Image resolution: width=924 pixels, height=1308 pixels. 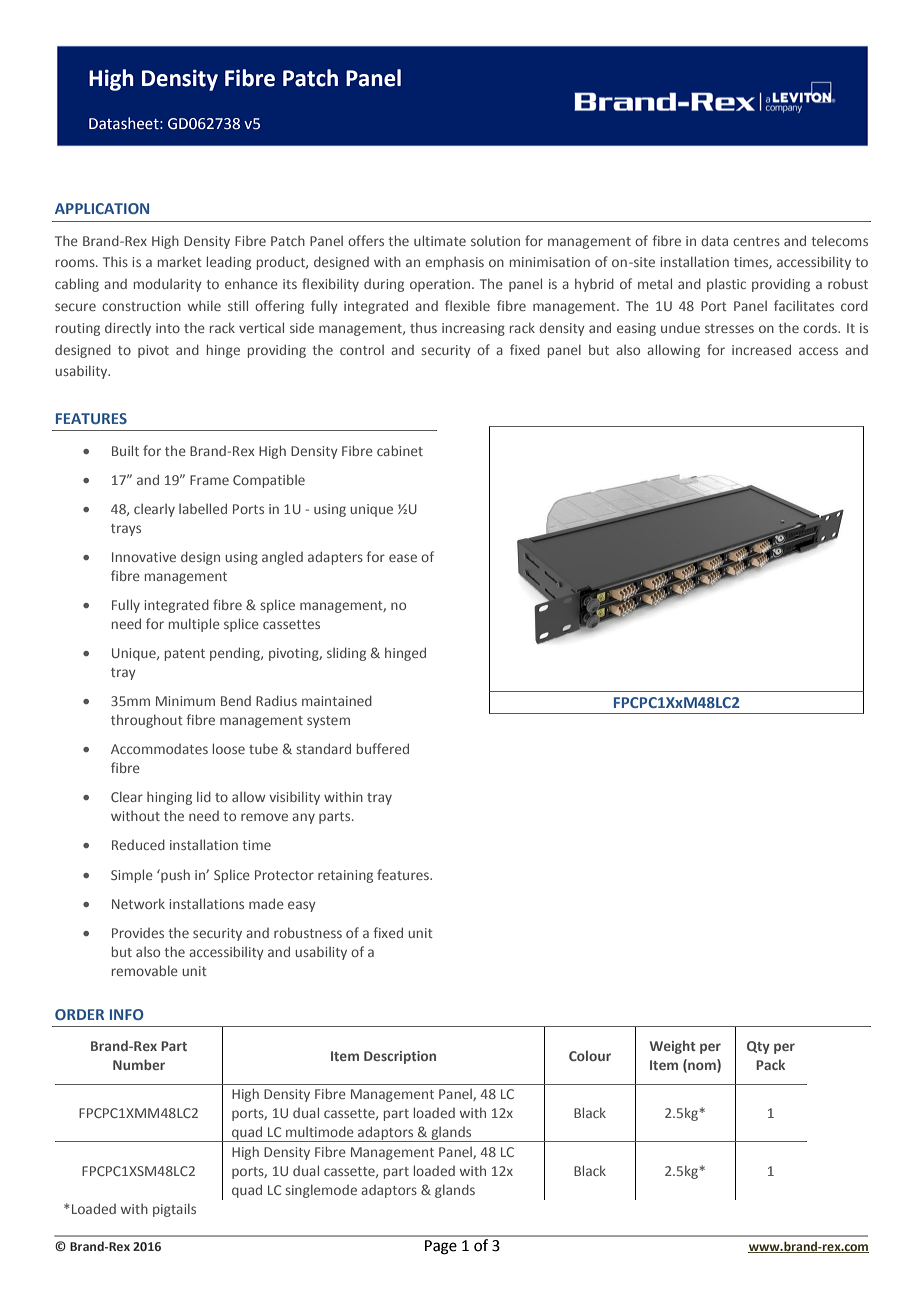 What do you see at coordinates (147, 721) in the screenshot?
I see `throughout` at bounding box center [147, 721].
